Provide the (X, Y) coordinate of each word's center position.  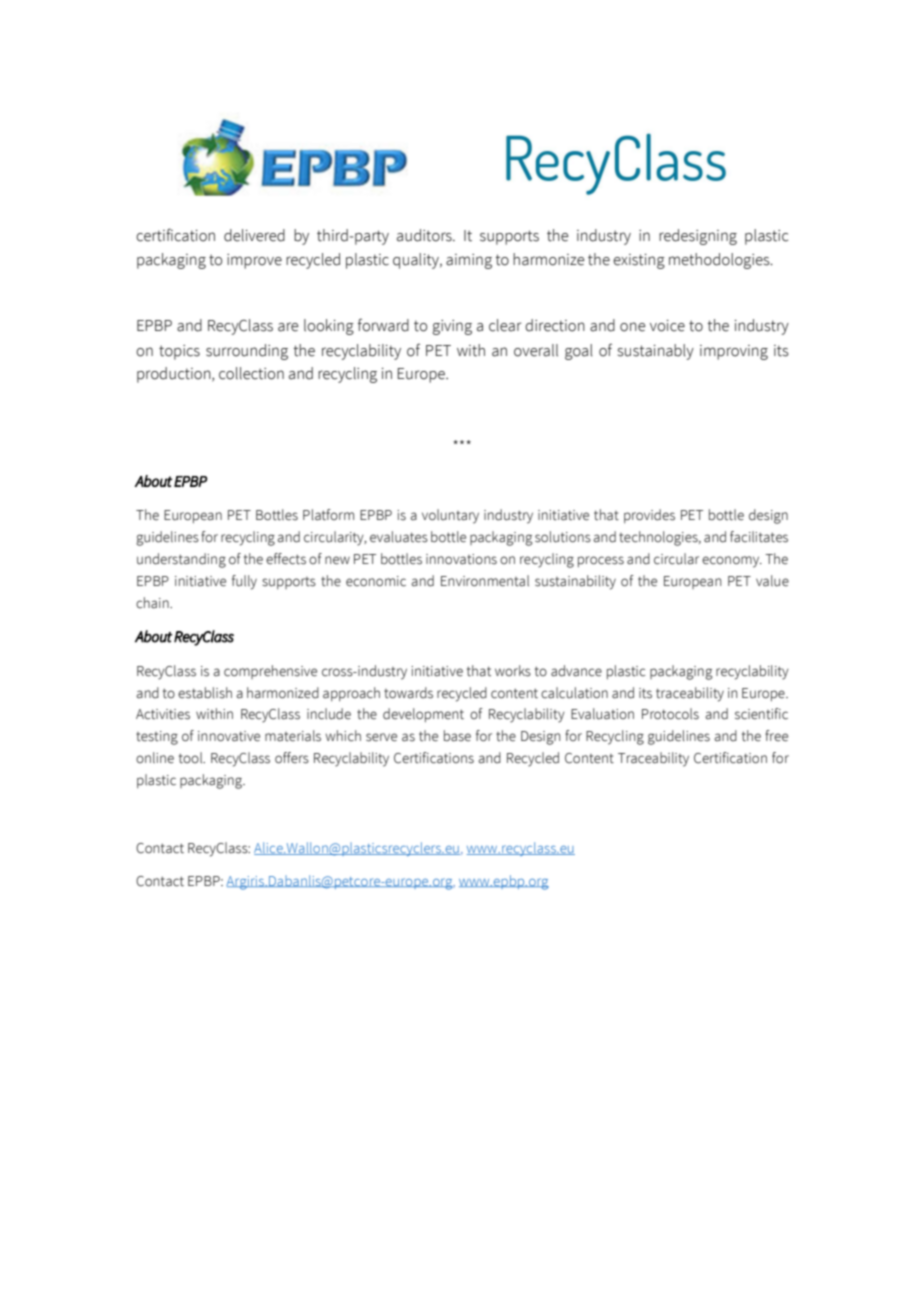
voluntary (450, 516)
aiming (469, 261)
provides (649, 516)
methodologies (720, 261)
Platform (328, 515)
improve (254, 261)
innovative (229, 736)
